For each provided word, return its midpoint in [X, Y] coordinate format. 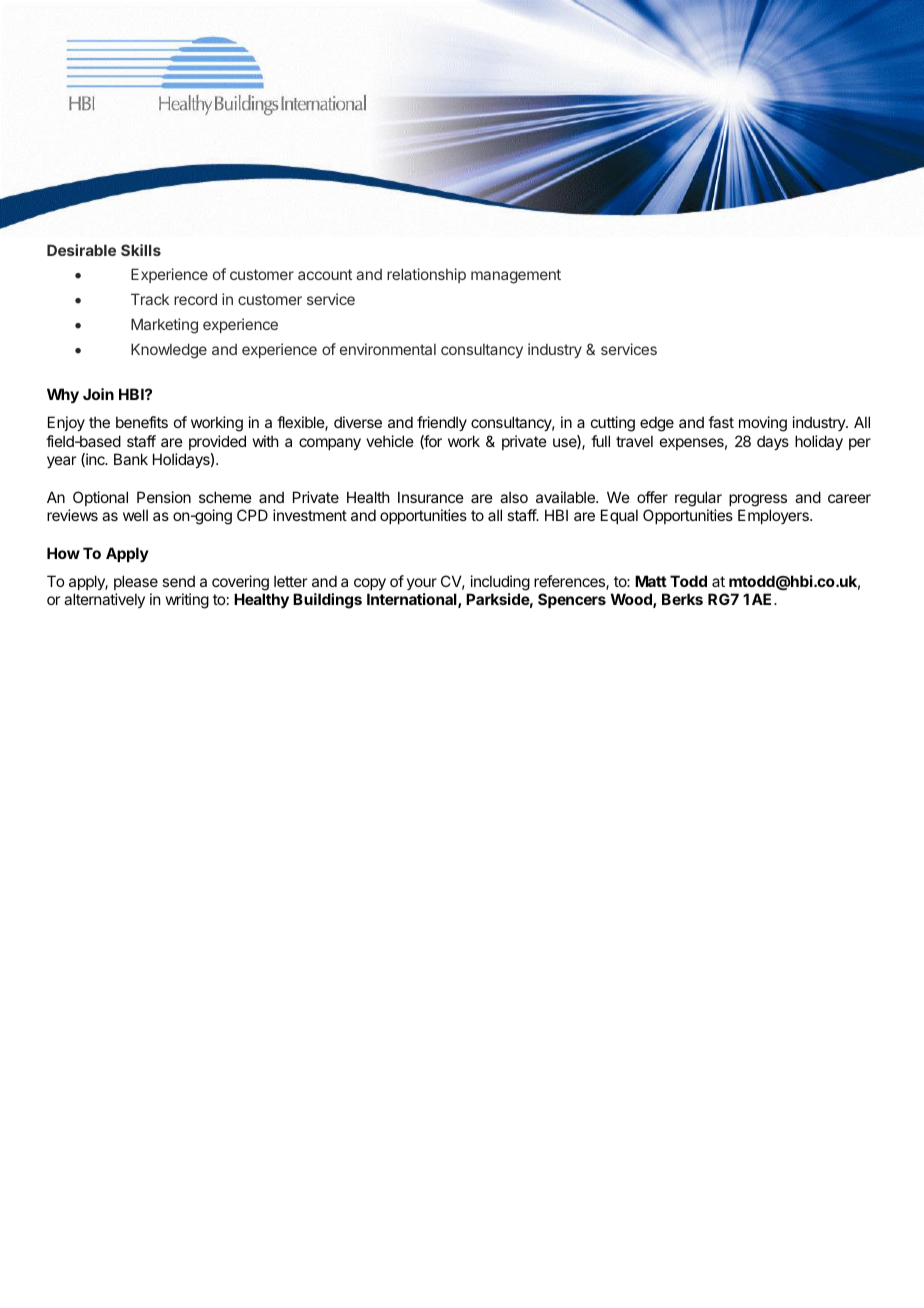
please [136, 582]
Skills [141, 250]
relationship [426, 275]
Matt [651, 581]
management [516, 276]
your [422, 584]
